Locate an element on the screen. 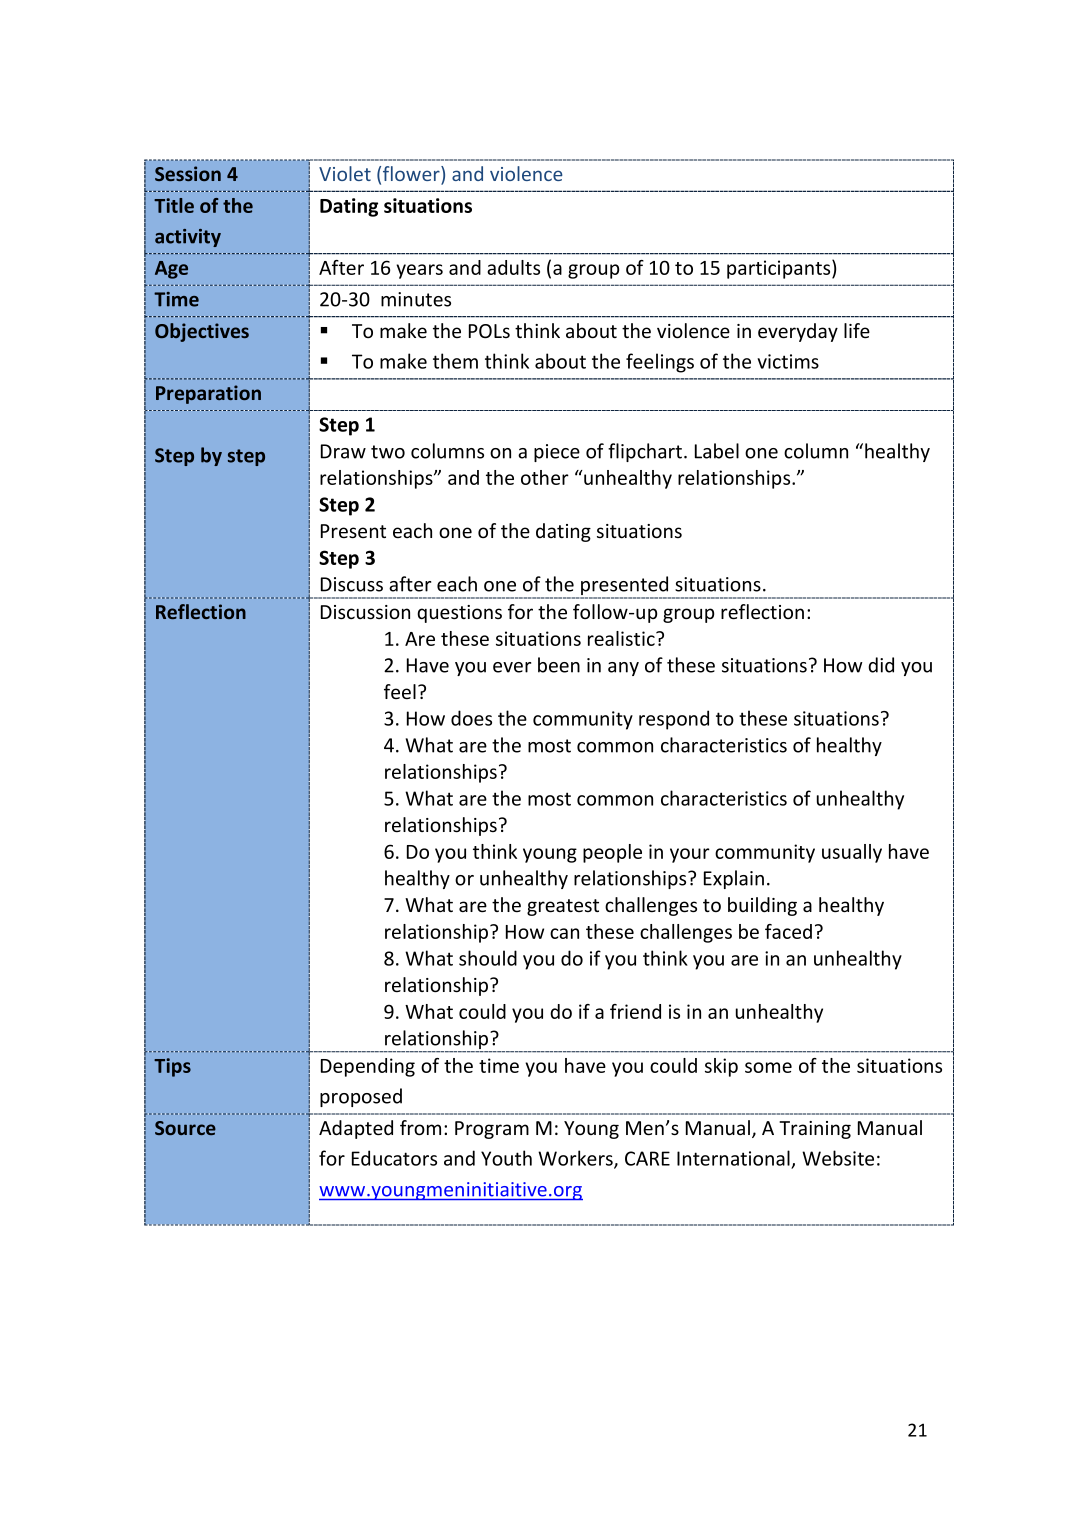 This screenshot has height=1531, width=1082. life is located at coordinates (857, 331).
